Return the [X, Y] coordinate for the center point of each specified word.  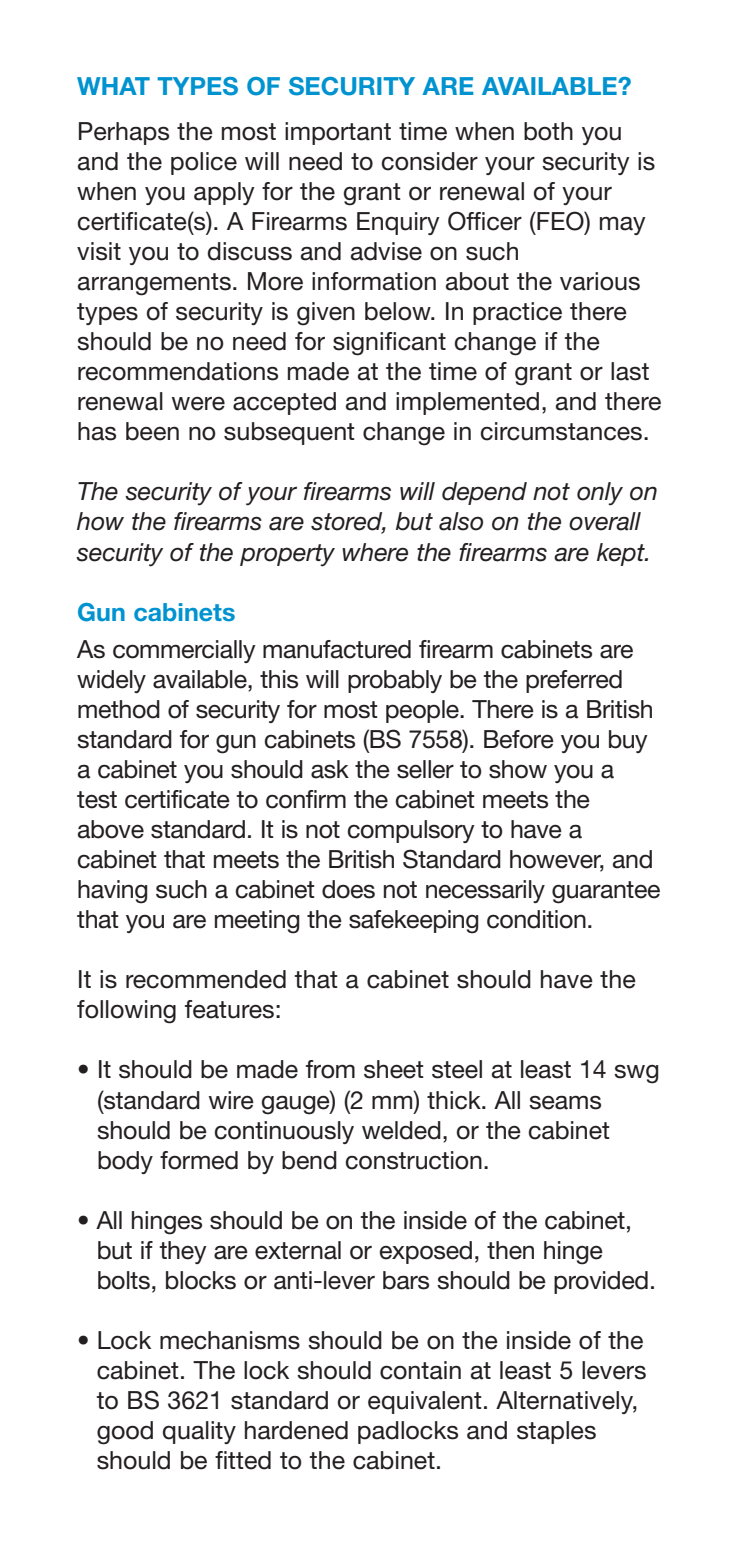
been [152, 431]
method [119, 709]
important [338, 133]
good [125, 1433]
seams [565, 1102]
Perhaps [124, 133]
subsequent [289, 433]
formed [199, 1160]
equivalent [425, 1402]
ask [330, 769]
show [518, 769]
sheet [394, 1069]
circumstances [561, 431]
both [548, 131]
